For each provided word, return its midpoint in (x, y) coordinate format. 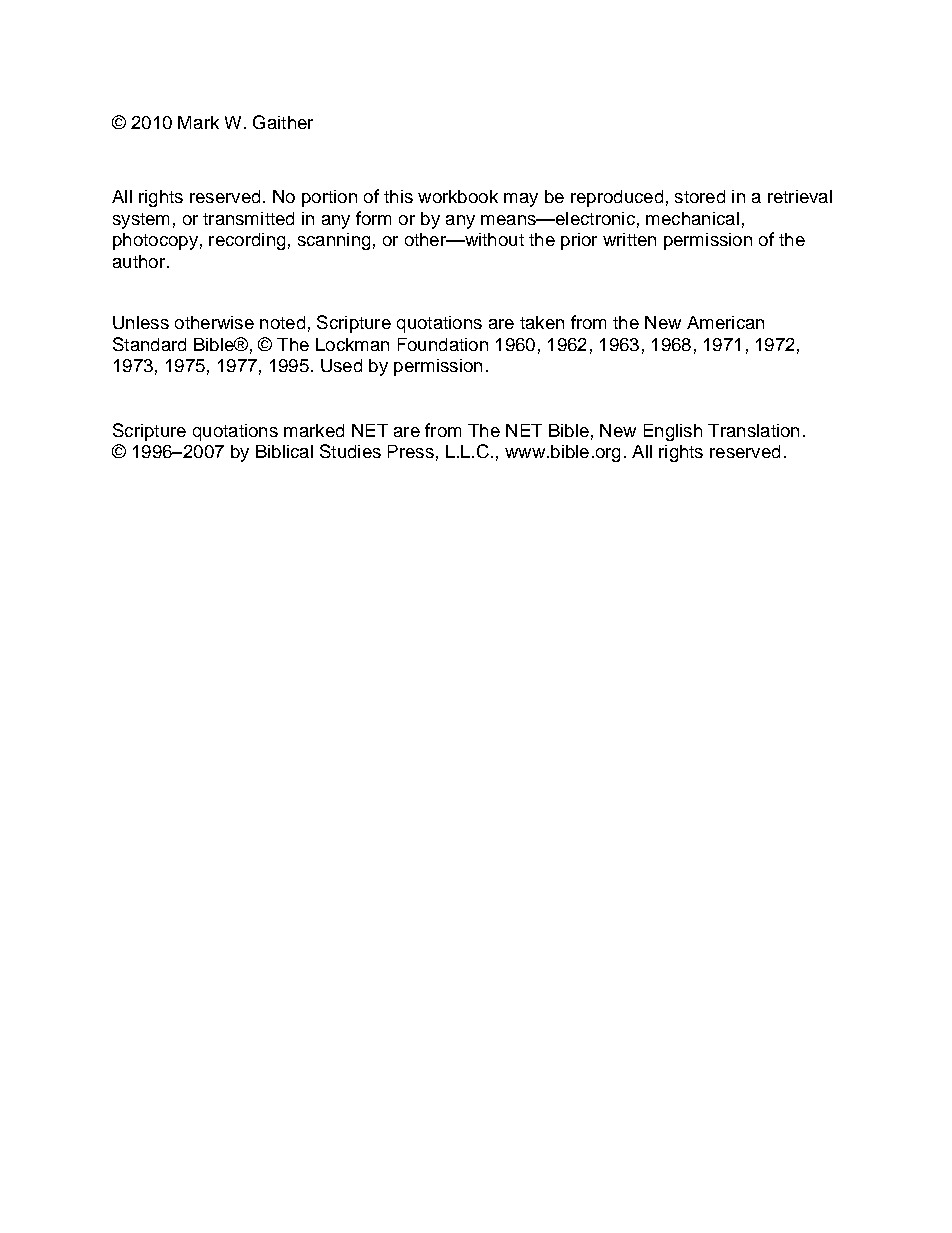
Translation (753, 430)
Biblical (284, 451)
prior (579, 241)
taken (542, 322)
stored (700, 196)
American (725, 322)
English (673, 432)
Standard (149, 344)
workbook (458, 196)
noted (282, 322)
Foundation (443, 344)
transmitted (248, 218)
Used (341, 365)
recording (247, 241)
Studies (350, 451)
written (629, 239)
